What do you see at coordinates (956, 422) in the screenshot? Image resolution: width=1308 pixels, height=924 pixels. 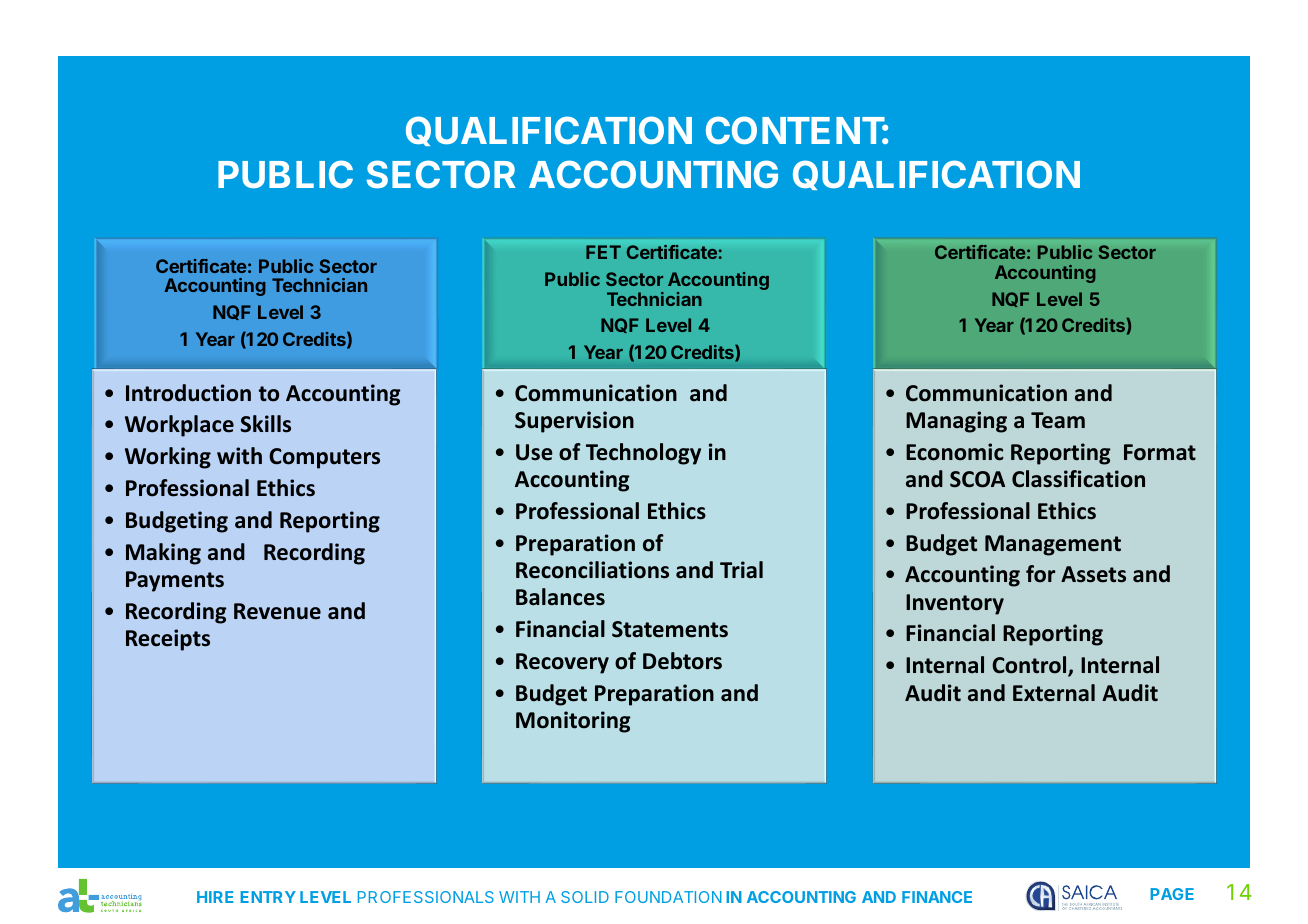 I see `Managing` at bounding box center [956, 422].
